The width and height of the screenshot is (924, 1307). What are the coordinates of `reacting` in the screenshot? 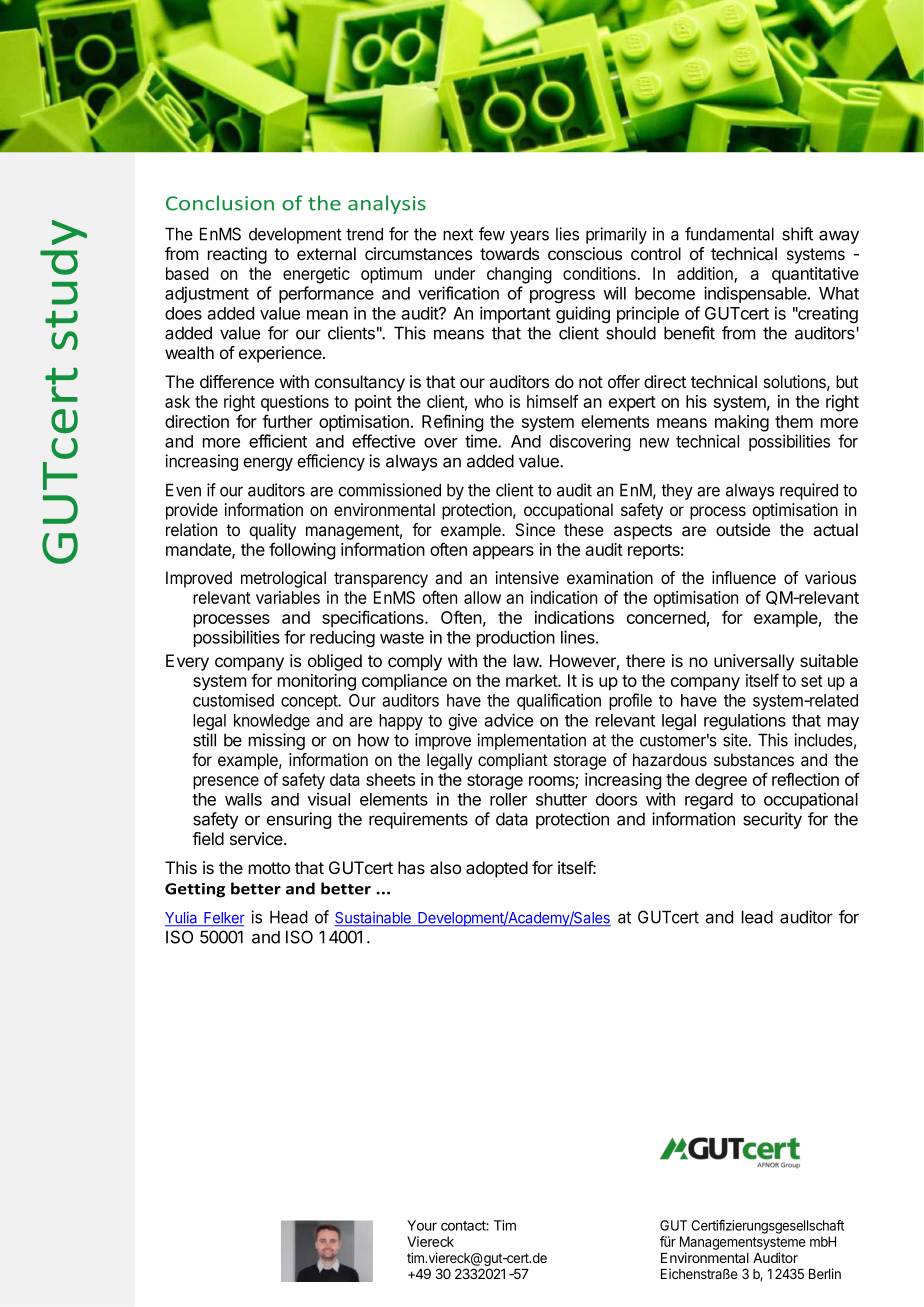 It's located at (237, 255).
